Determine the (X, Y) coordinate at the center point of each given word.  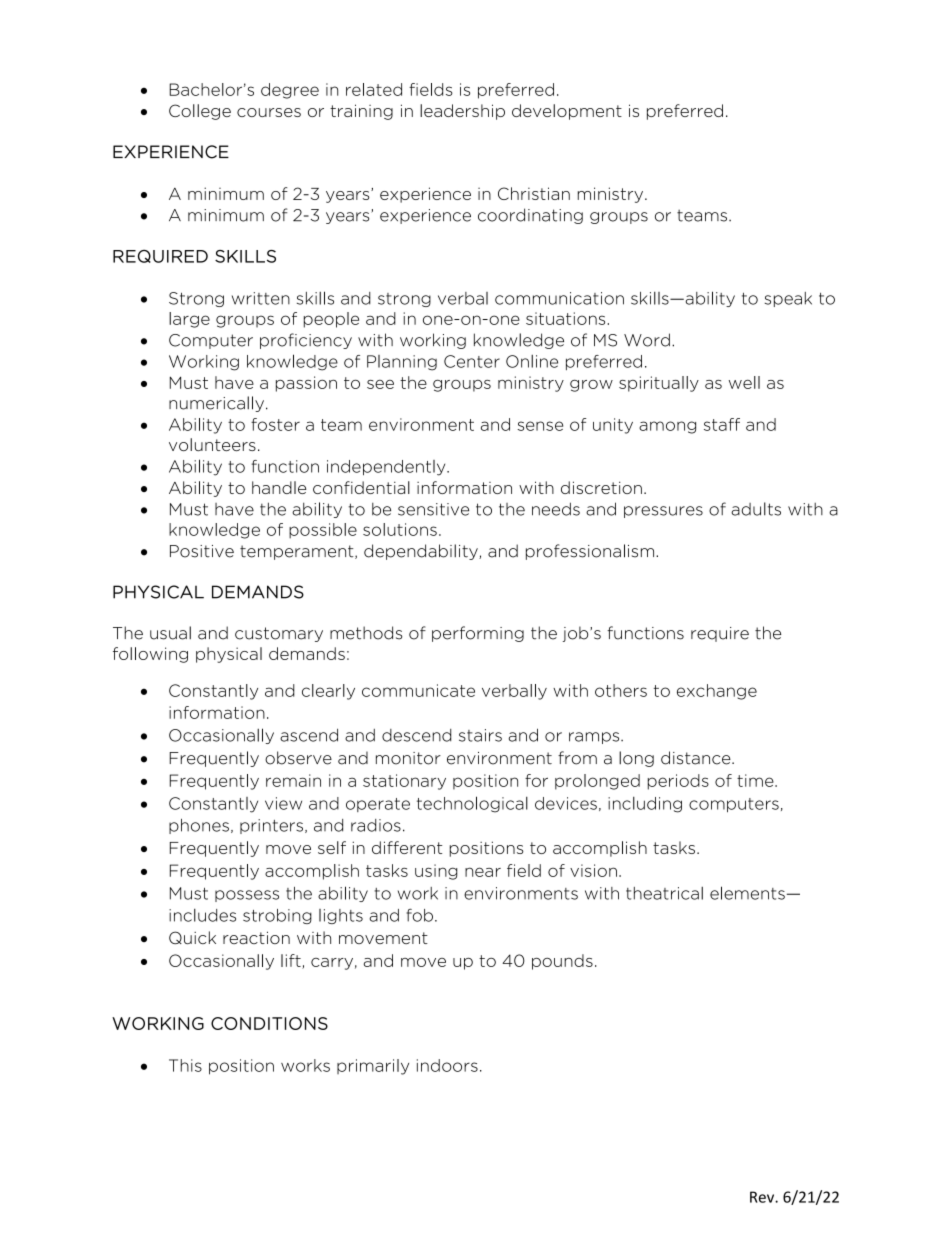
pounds (562, 962)
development (567, 112)
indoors (447, 1065)
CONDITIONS (269, 1023)
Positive (202, 551)
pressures (663, 512)
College (200, 112)
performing (478, 634)
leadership (462, 112)
